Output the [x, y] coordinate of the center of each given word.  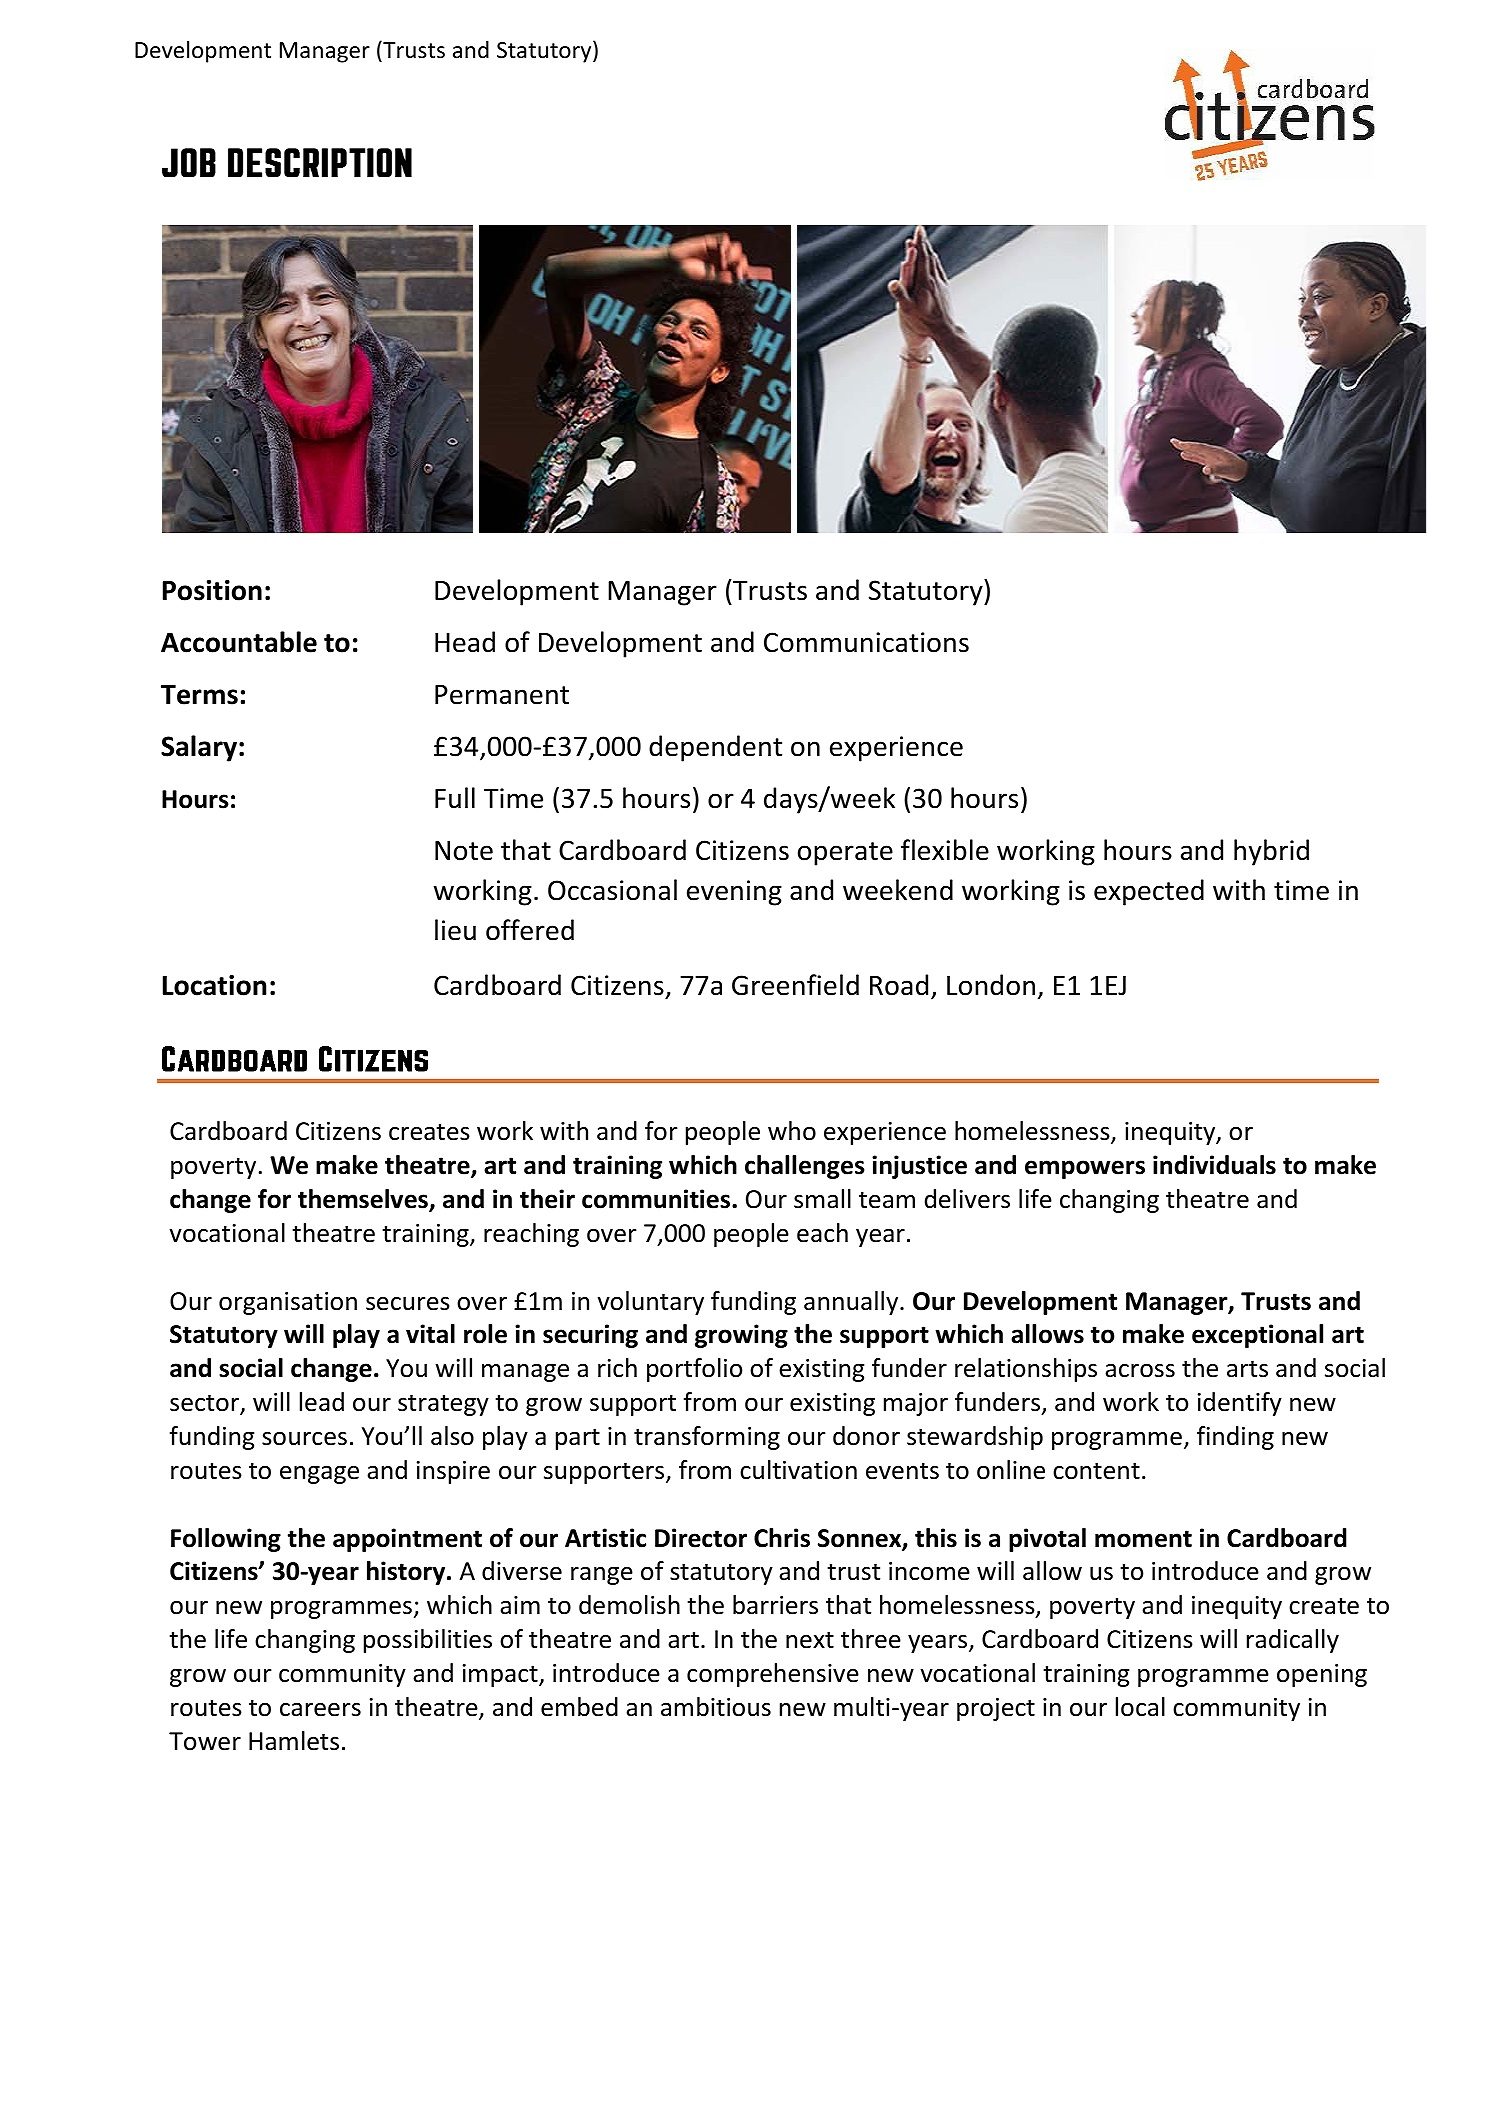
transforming [707, 1438]
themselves [364, 1200]
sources [304, 1439]
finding [1235, 1438]
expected [1149, 892]
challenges [805, 1167]
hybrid [1271, 852]
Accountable [239, 642]
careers [320, 1710]
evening [734, 893]
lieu [455, 930]
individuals [1214, 1165]
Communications [866, 642]
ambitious [716, 1707]
